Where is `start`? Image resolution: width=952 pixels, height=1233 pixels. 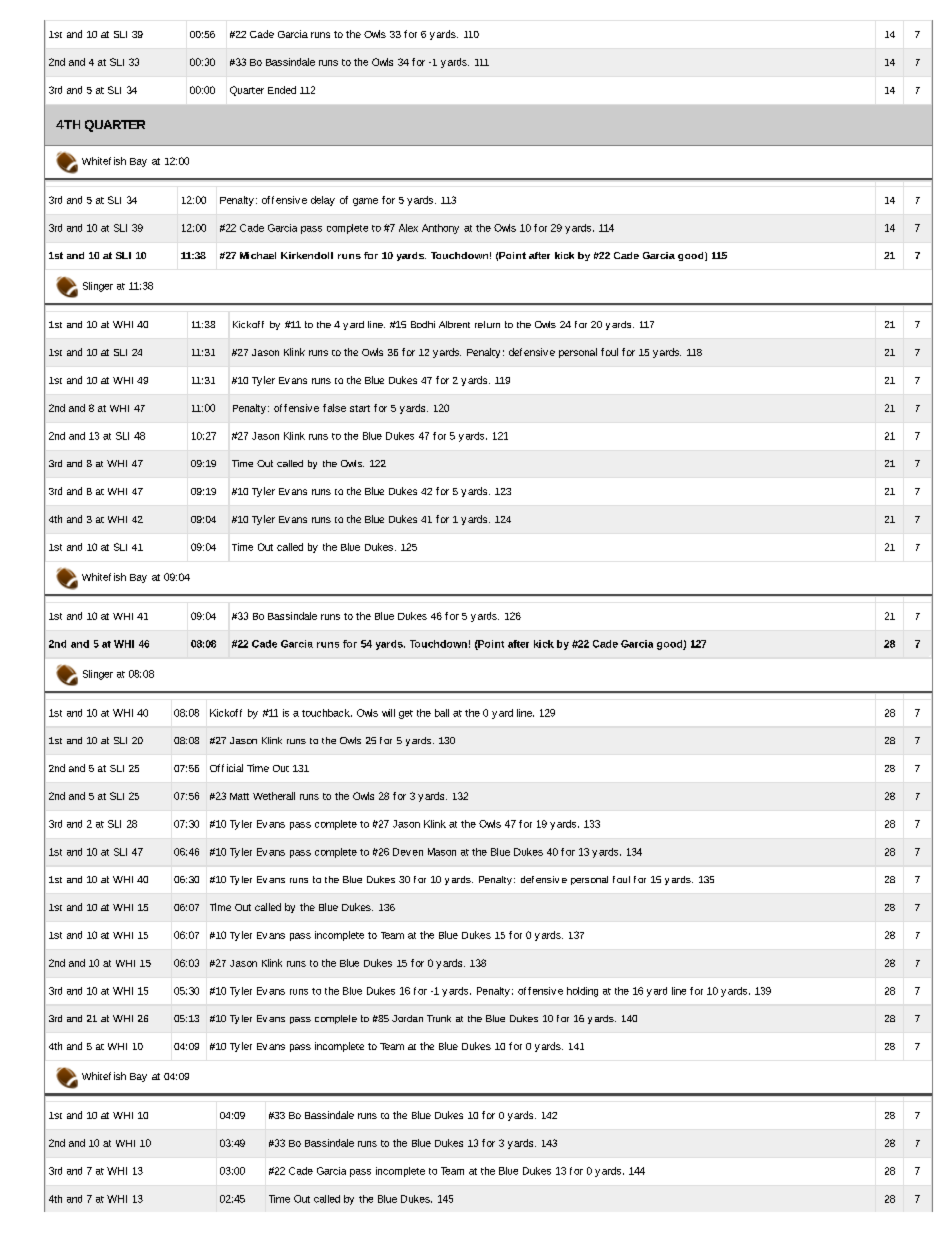 start is located at coordinates (360, 408).
